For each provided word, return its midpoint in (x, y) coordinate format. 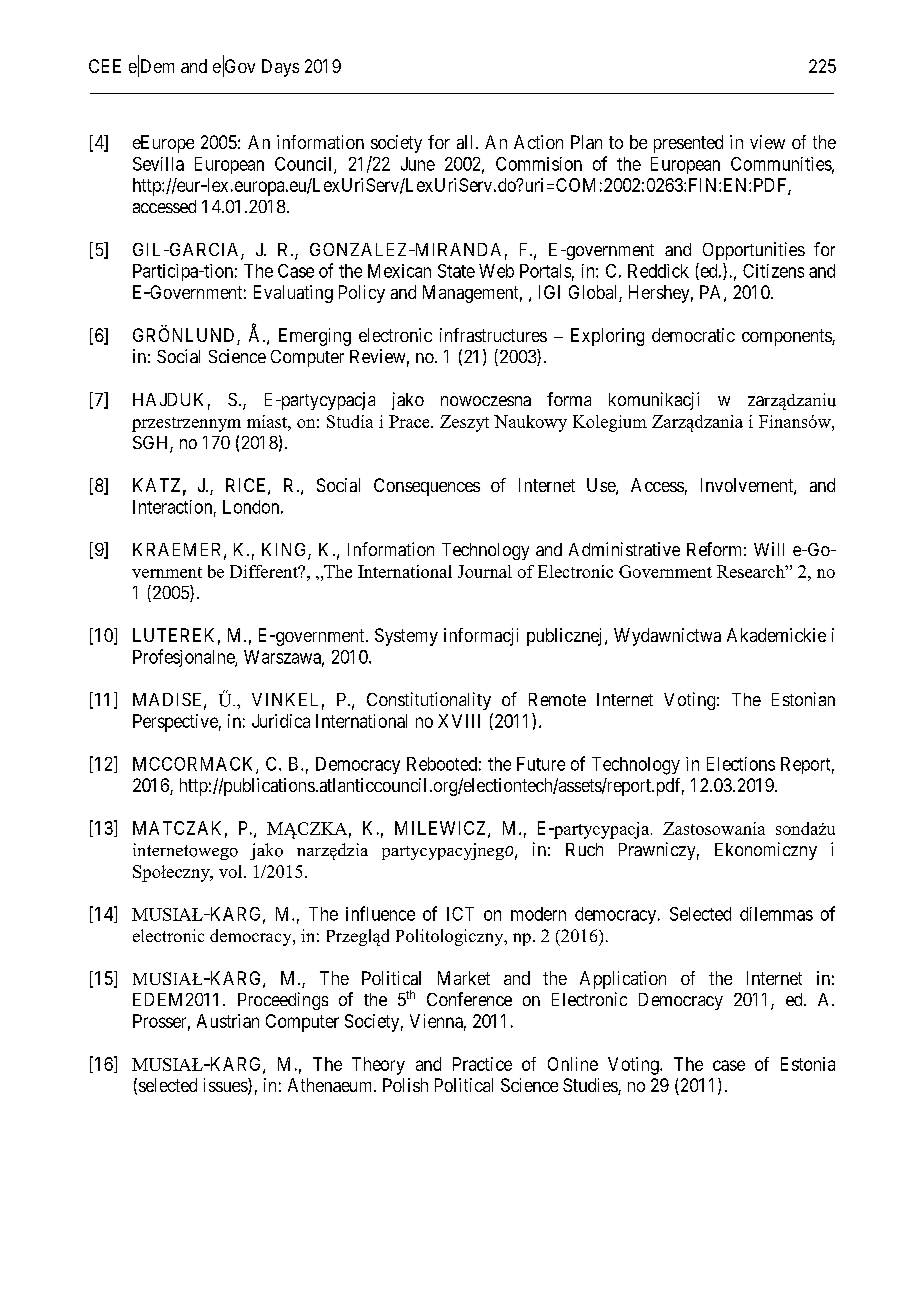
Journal (485, 571)
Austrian (228, 1021)
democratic (693, 335)
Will (769, 549)
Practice (482, 1064)
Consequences (427, 487)
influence (380, 913)
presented (688, 144)
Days (280, 68)
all (464, 142)
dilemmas (776, 914)
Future (541, 764)
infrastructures (493, 335)
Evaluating (293, 294)
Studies (591, 1086)
